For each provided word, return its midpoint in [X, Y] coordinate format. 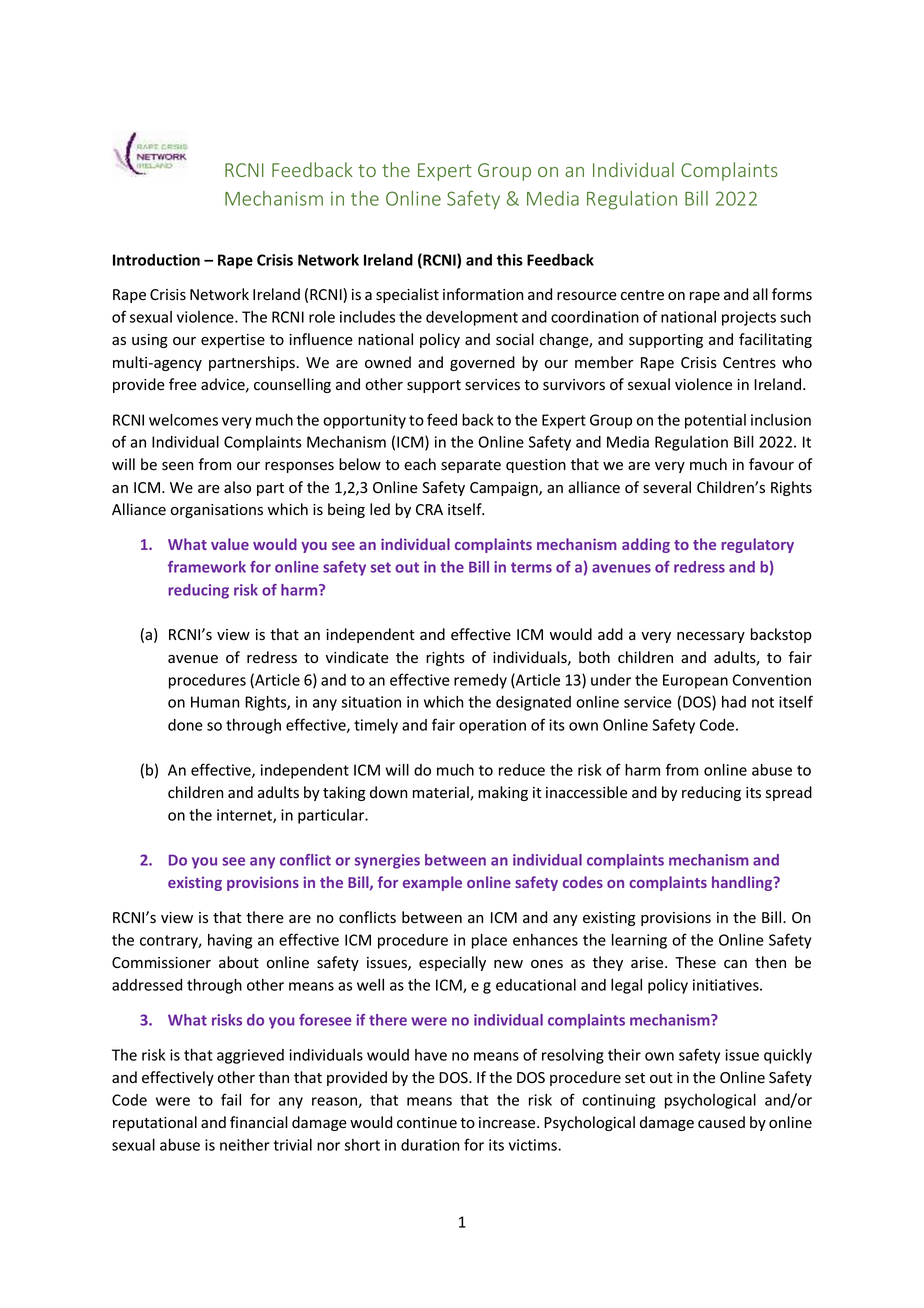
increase [508, 1123]
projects [749, 318]
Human [215, 702]
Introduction [156, 260]
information [483, 294]
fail [231, 1099]
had [734, 702]
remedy [480, 681]
